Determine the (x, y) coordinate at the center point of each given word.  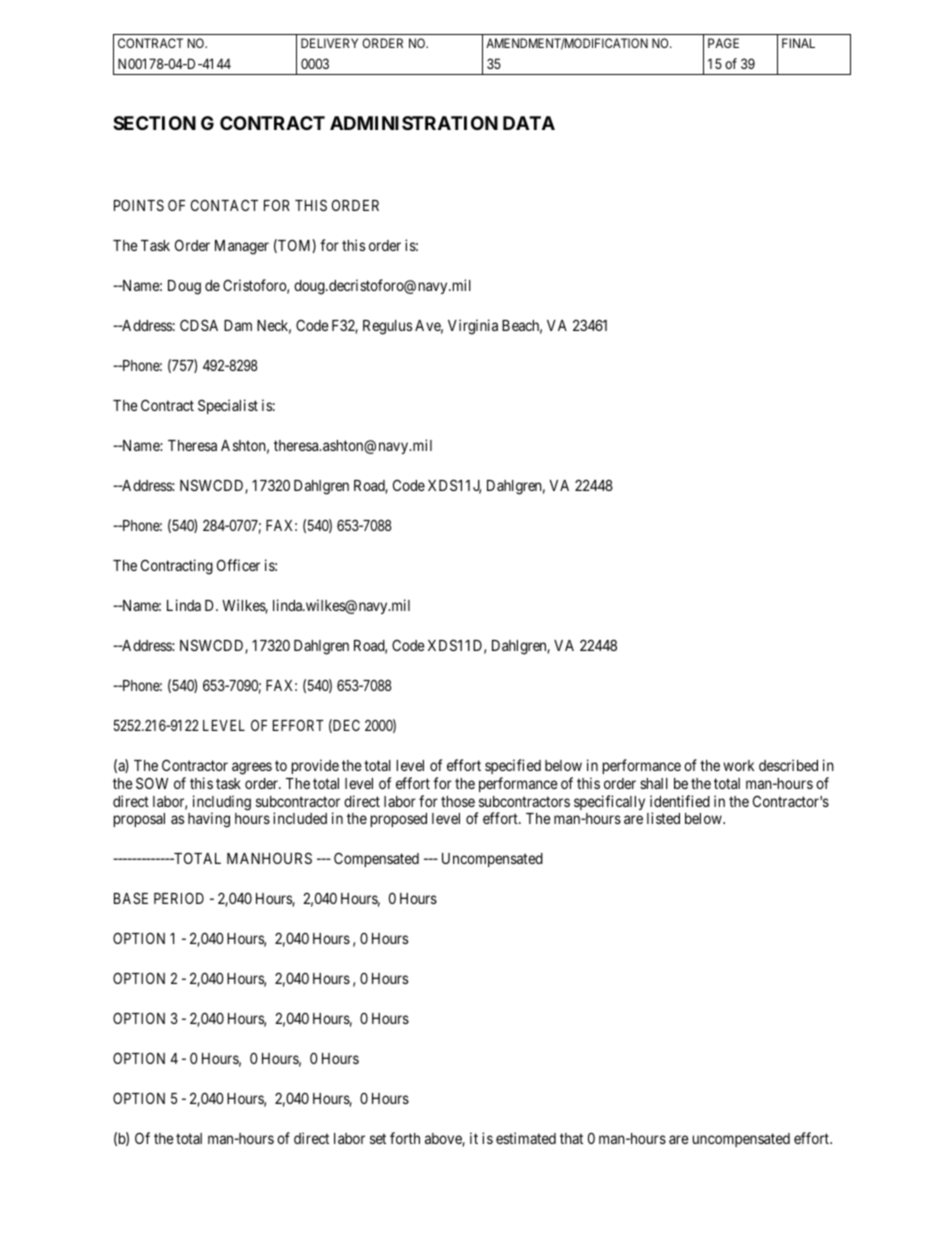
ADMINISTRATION (414, 123)
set (378, 1138)
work (738, 765)
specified (513, 768)
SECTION (154, 123)
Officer (238, 565)
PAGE (723, 43)
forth (405, 1138)
